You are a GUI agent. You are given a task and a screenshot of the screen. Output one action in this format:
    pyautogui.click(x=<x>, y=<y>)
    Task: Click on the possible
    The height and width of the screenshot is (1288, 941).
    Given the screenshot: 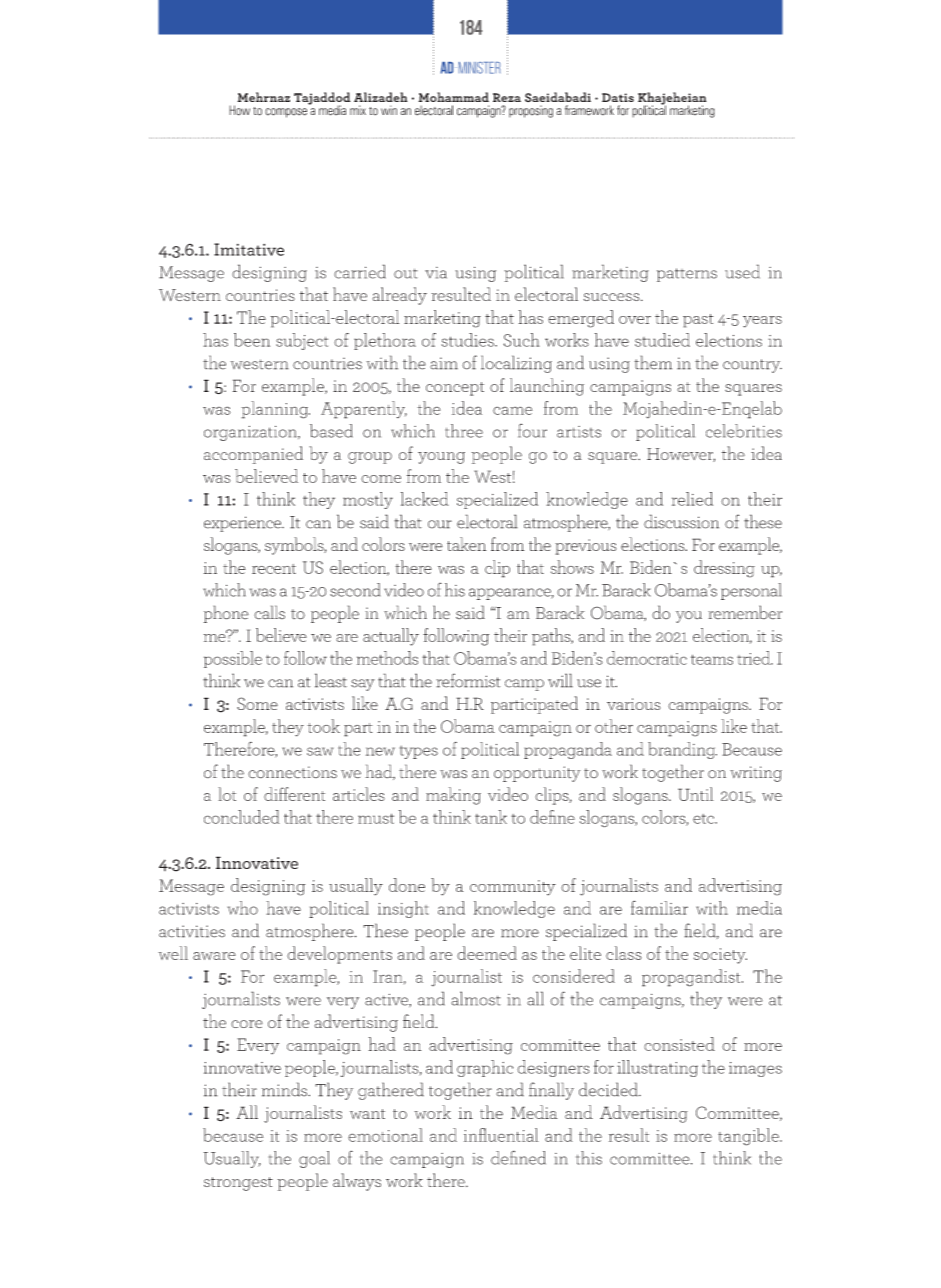 What is the action you would take?
    pyautogui.click(x=233, y=659)
